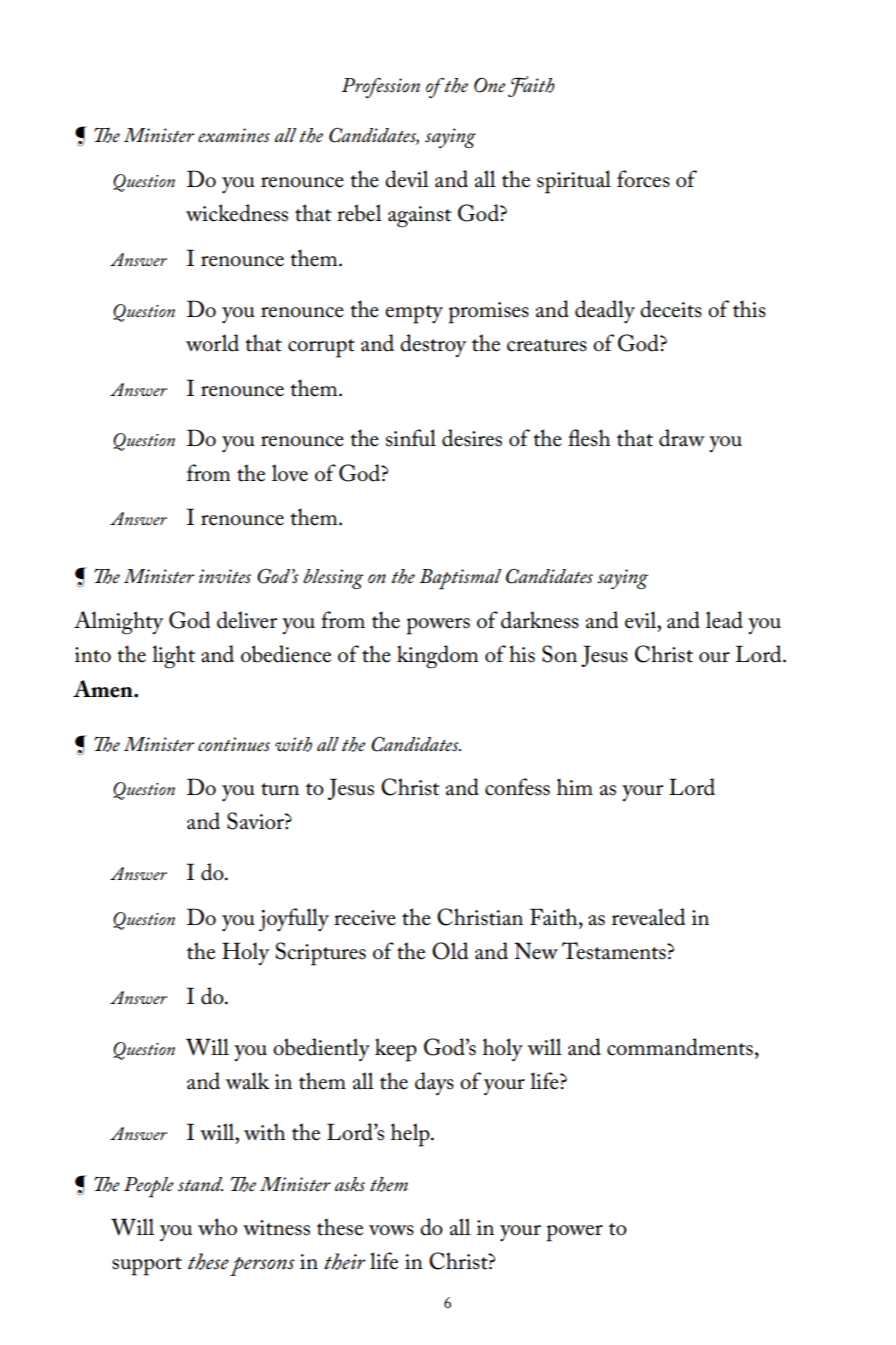 This image has height=1345, width=896. What do you see at coordinates (380, 88) in the image?
I see `Profession` at bounding box center [380, 88].
